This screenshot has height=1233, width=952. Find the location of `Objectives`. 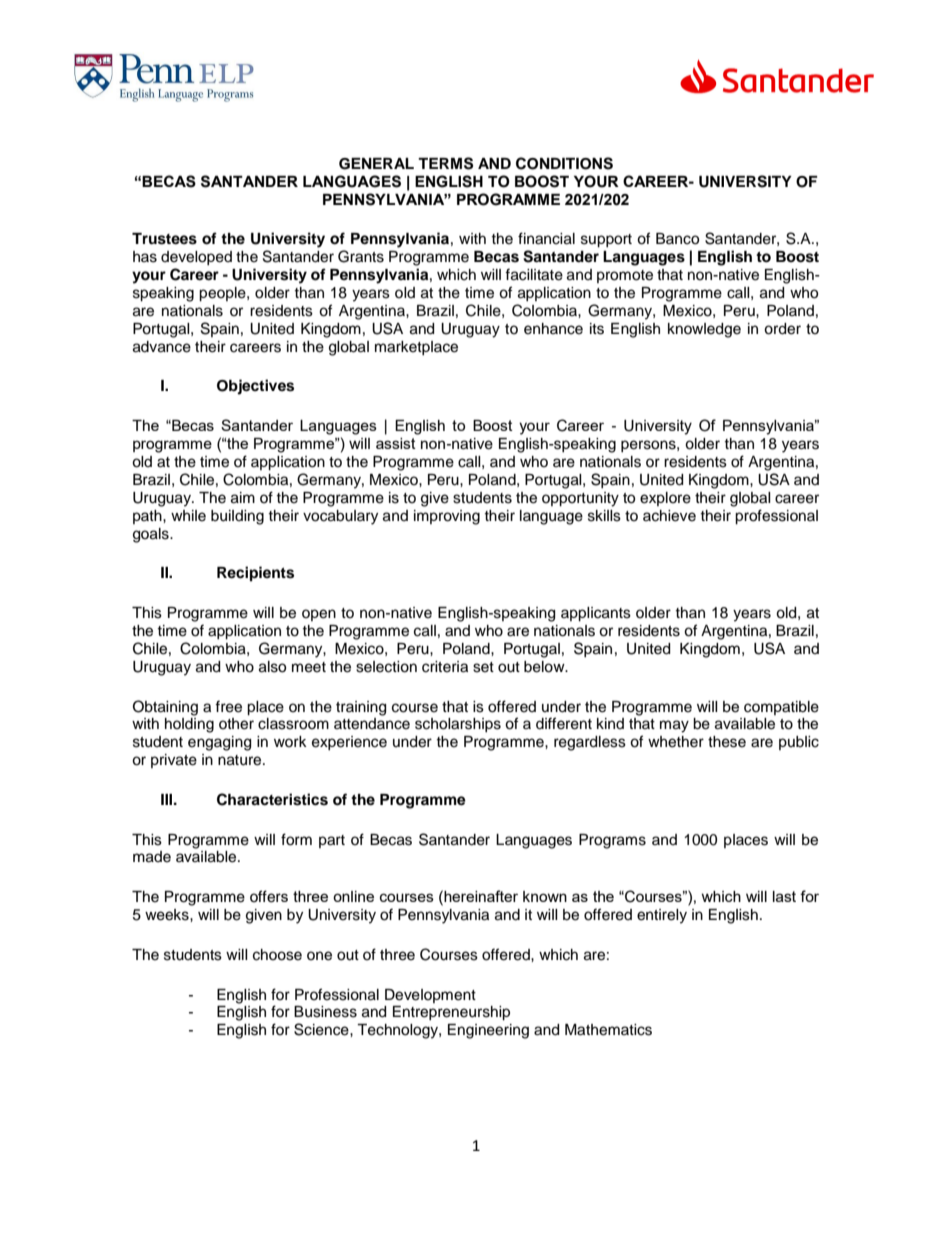

Objectives is located at coordinates (255, 387).
